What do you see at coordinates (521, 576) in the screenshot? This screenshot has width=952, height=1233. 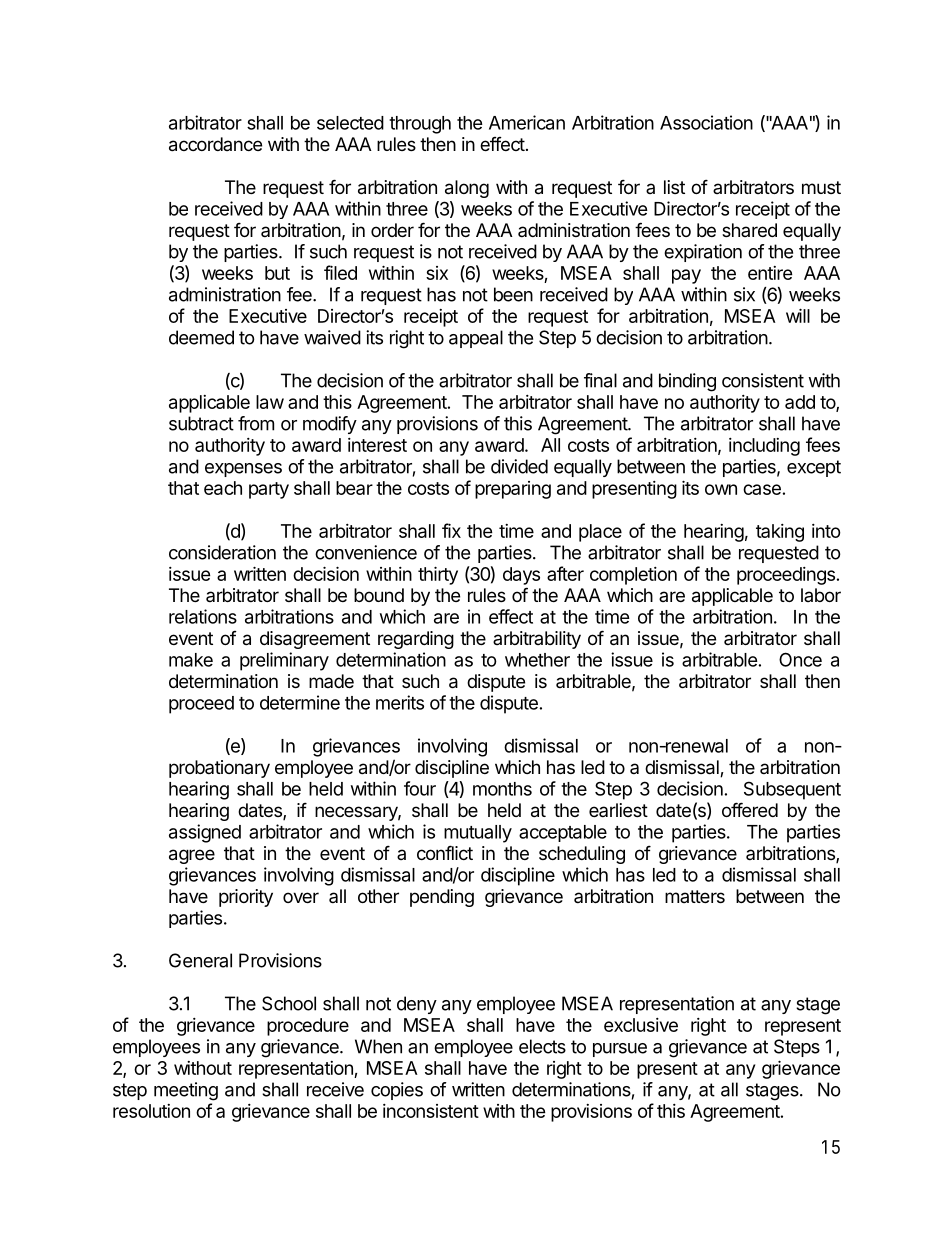 I see `days` at bounding box center [521, 576].
